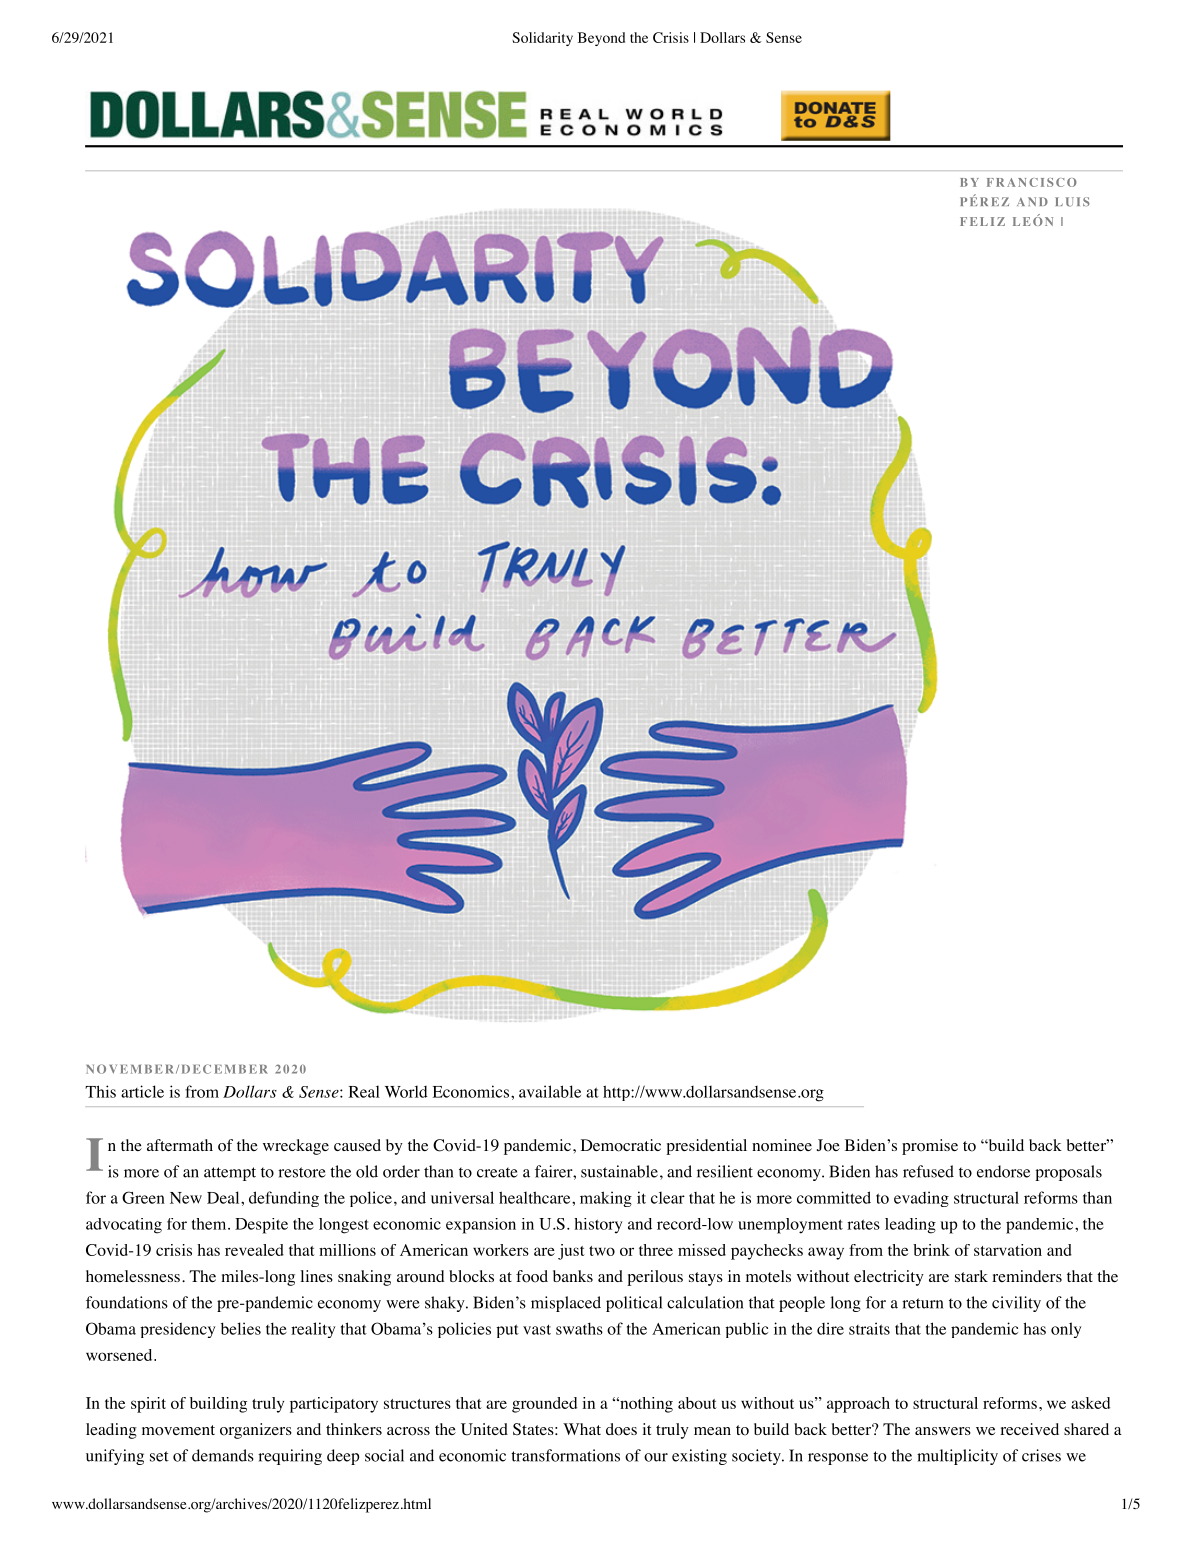  Describe the element at coordinates (582, 1429) in the document. I see `What` at that location.
